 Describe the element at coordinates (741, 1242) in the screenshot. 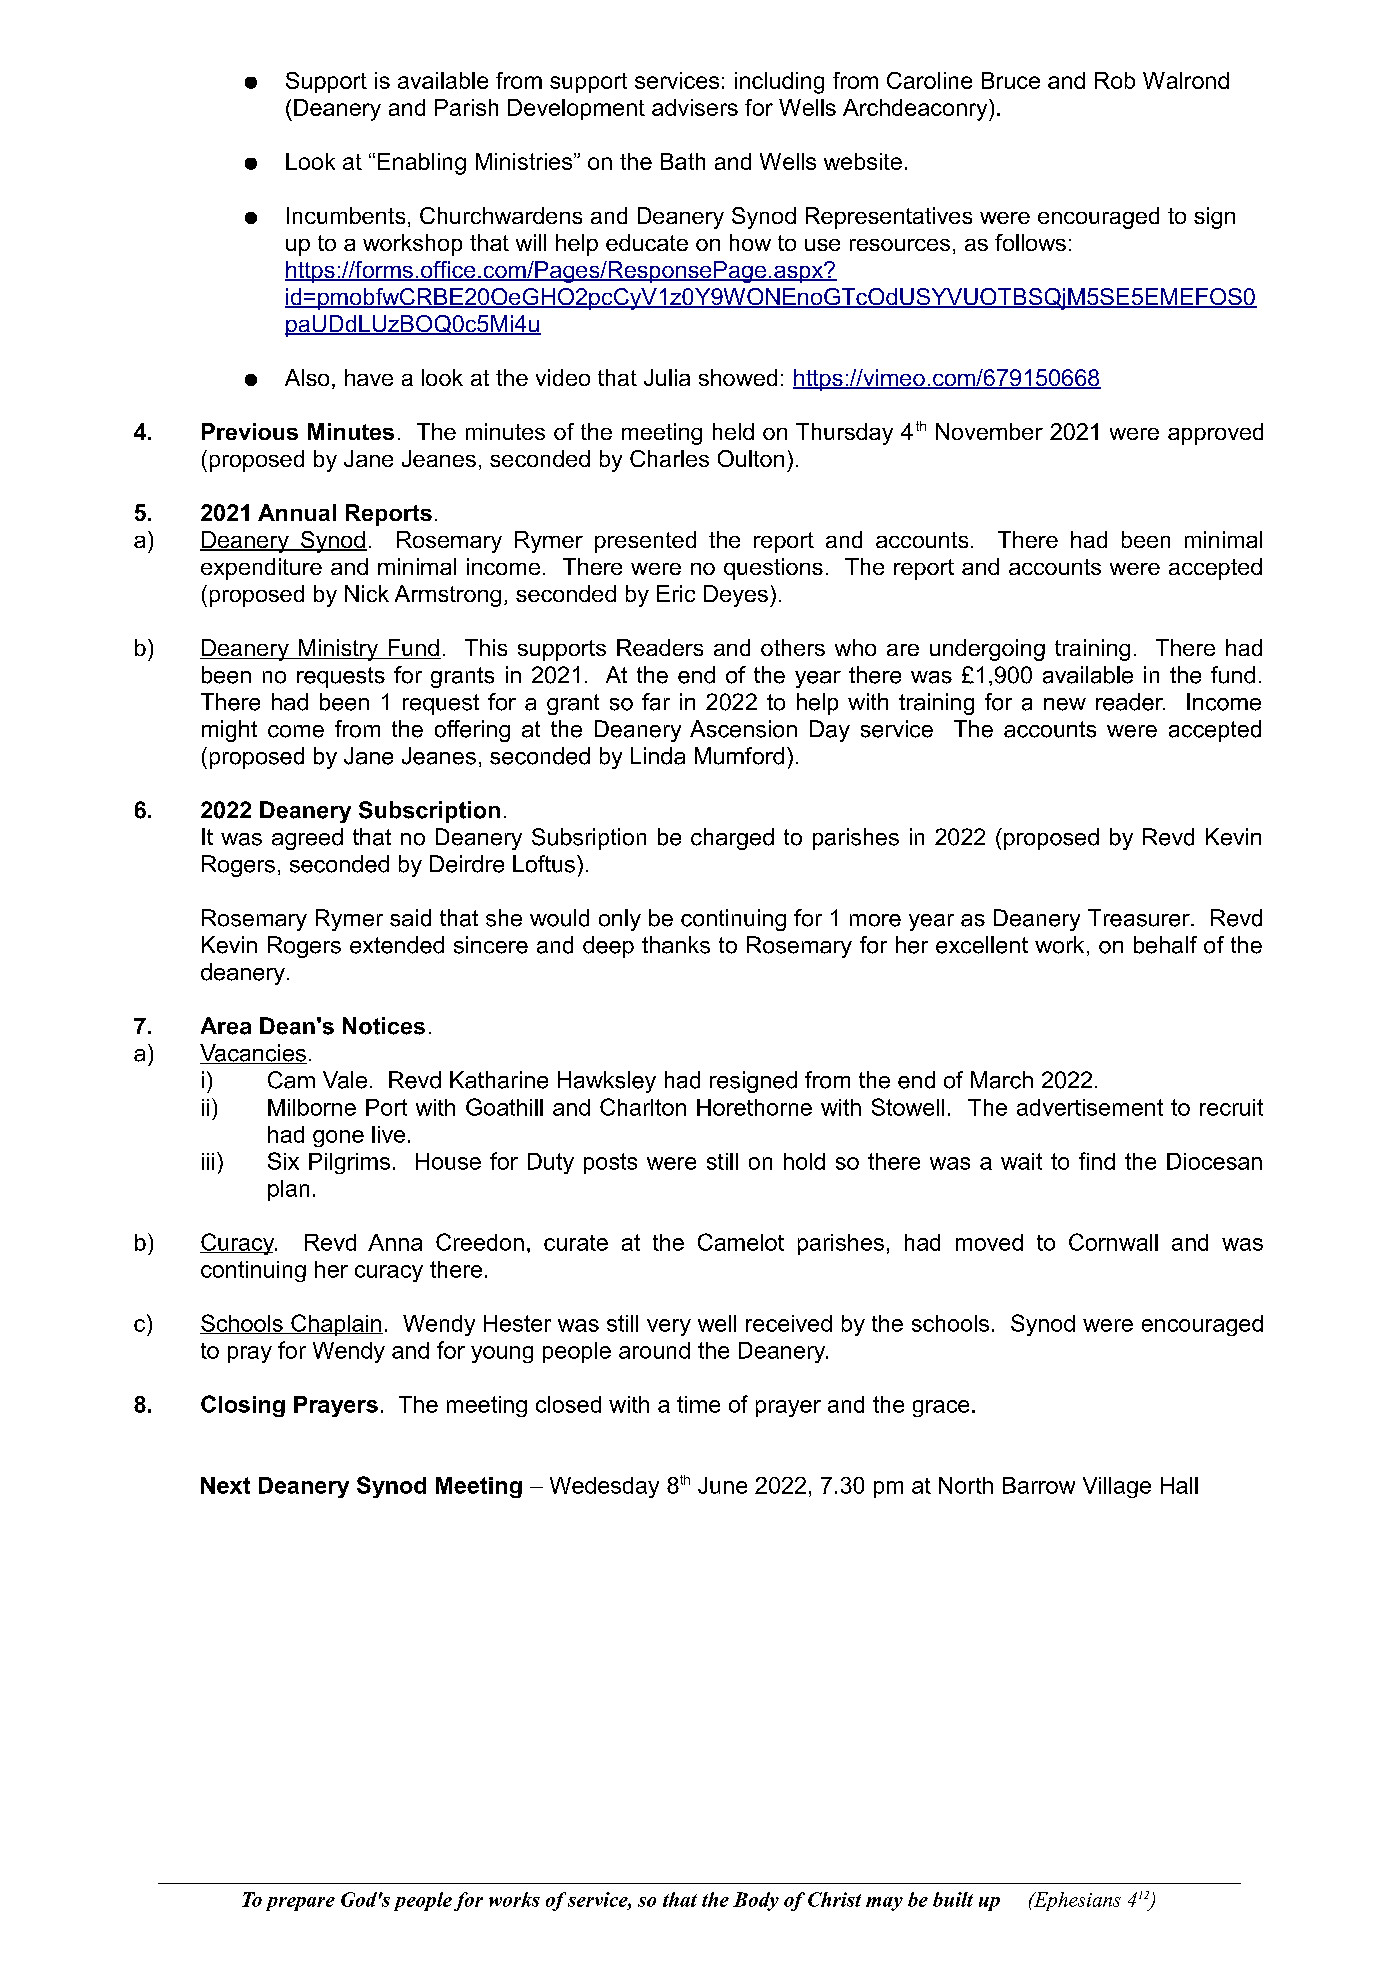

I see `Camelot` at that location.
